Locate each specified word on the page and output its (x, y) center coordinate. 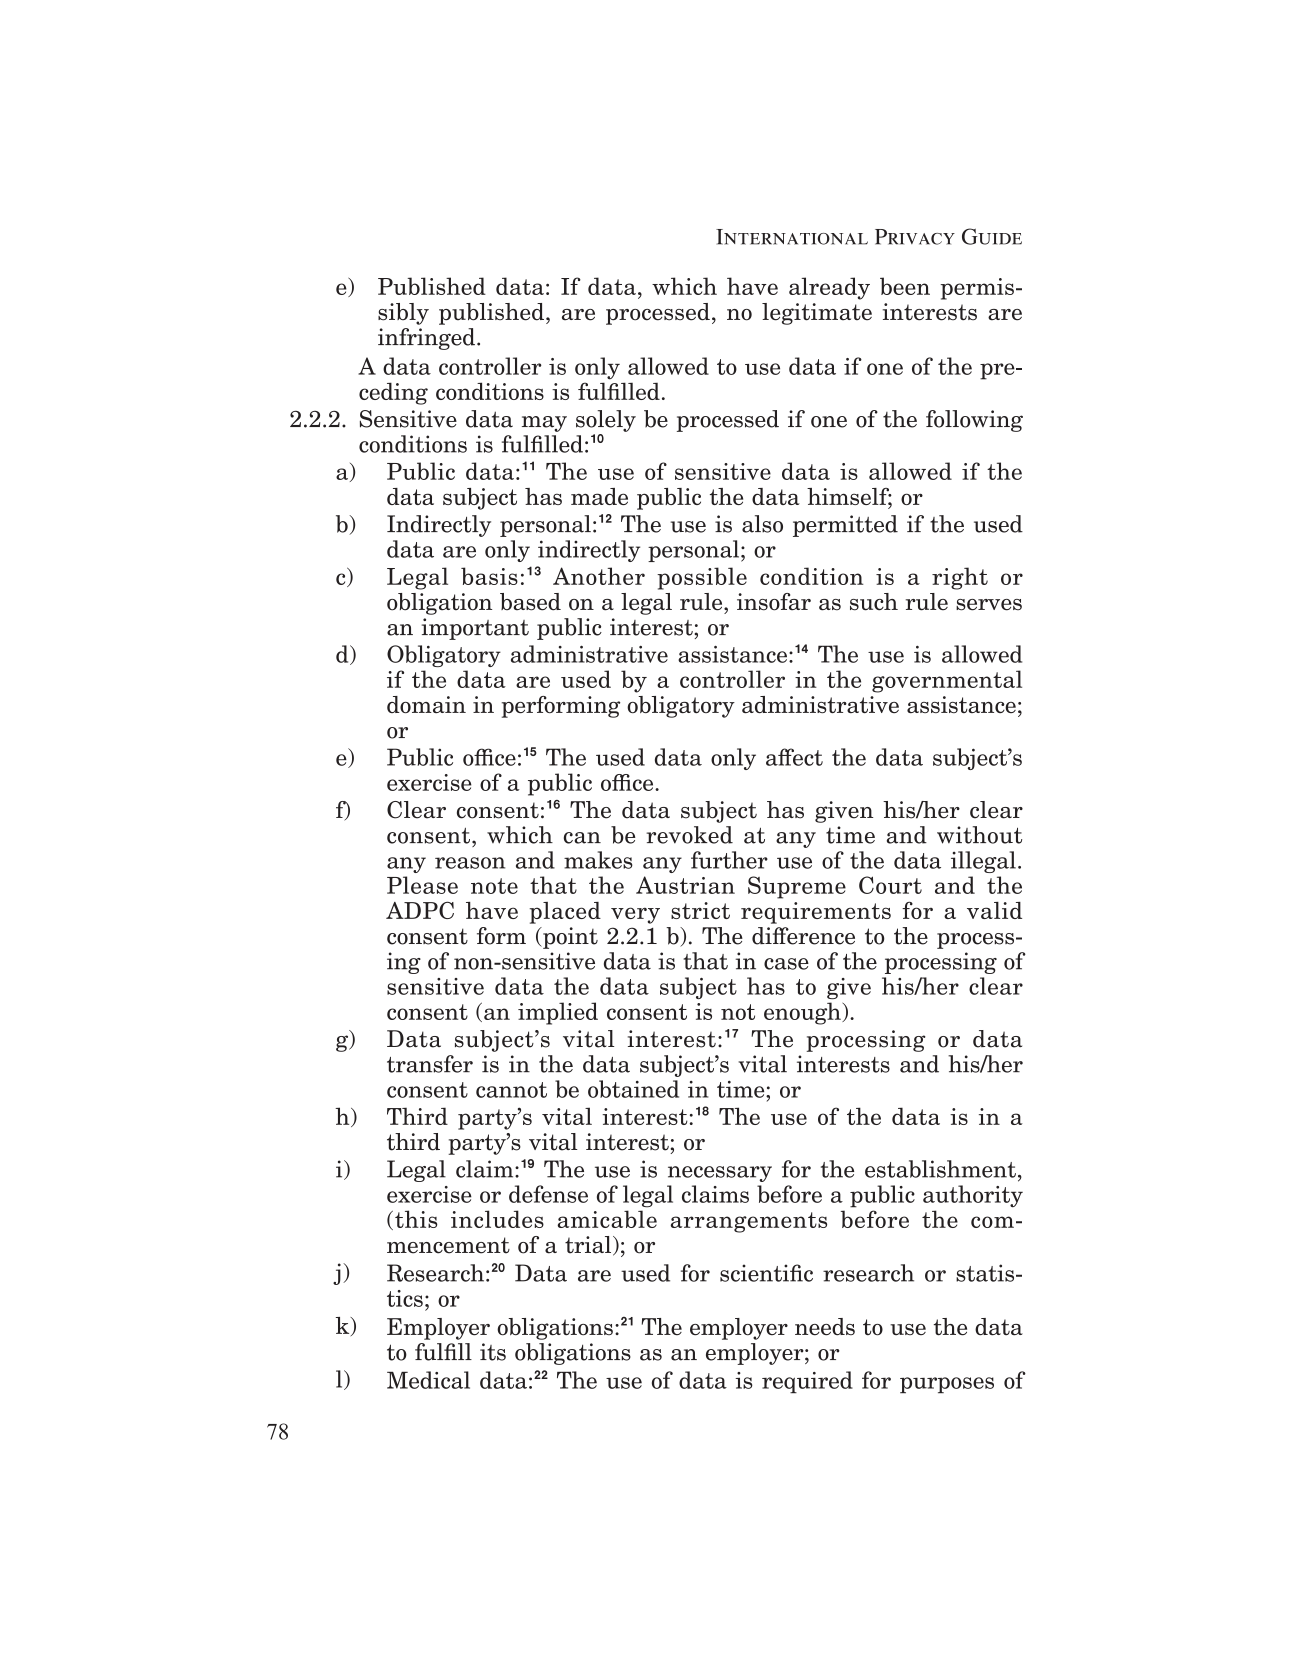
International (792, 237)
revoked (689, 835)
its (493, 1352)
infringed (426, 339)
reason (470, 863)
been (905, 286)
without (979, 835)
